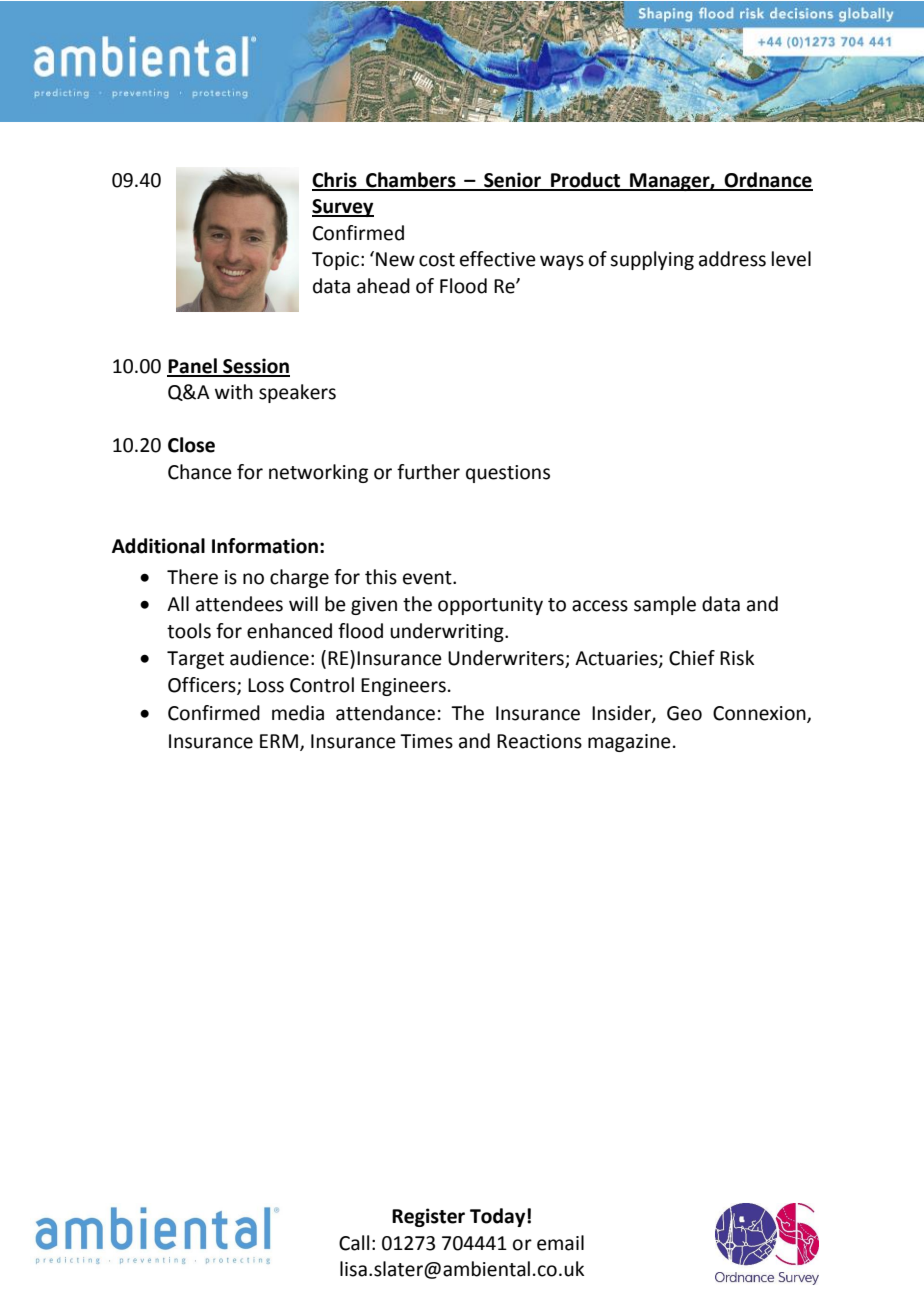  Describe the element at coordinates (732, 259) in the screenshot. I see `address` at that location.
